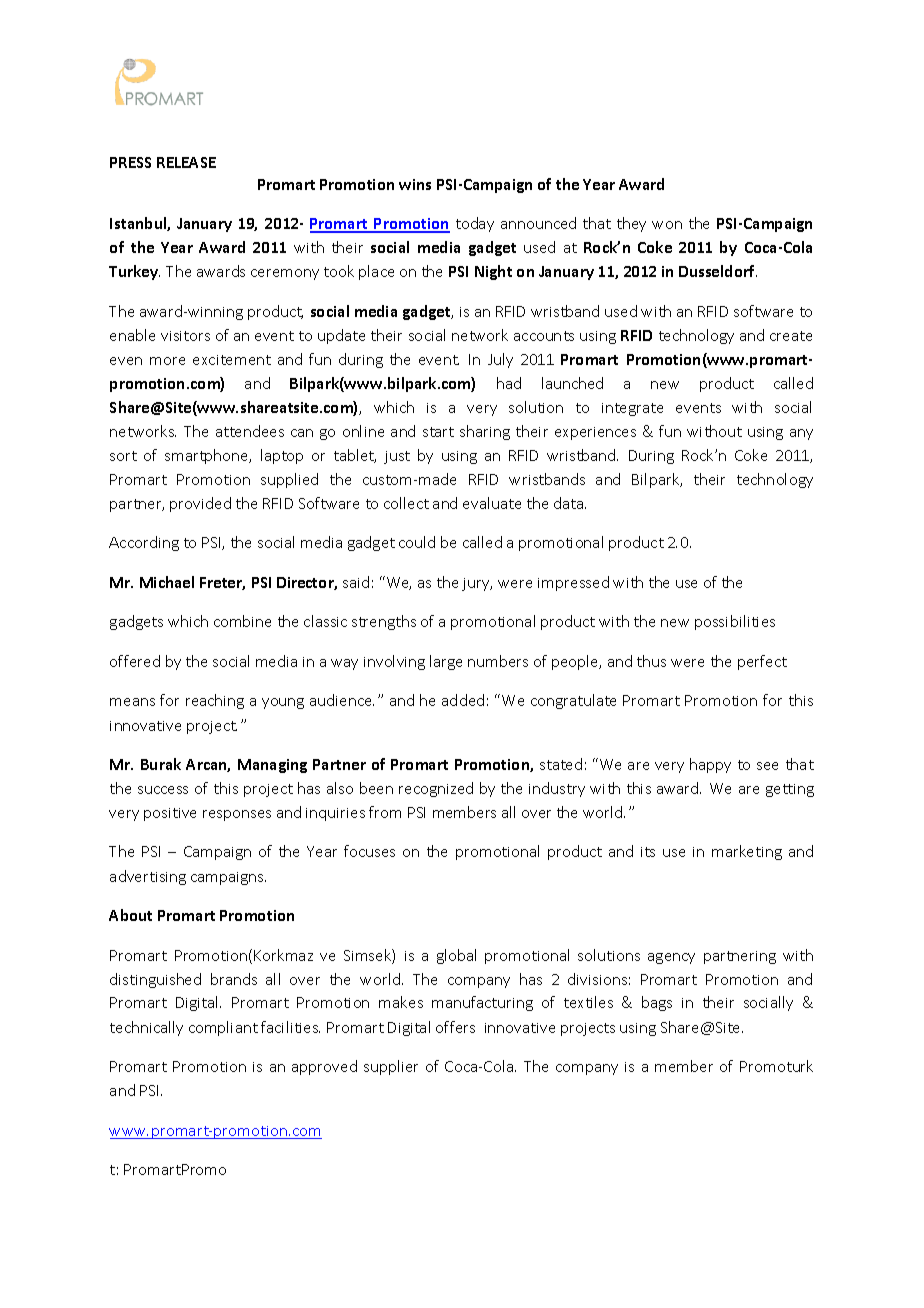 The width and height of the screenshot is (924, 1308). Describe the element at coordinates (436, 789) in the screenshot. I see `recognized` at that location.
